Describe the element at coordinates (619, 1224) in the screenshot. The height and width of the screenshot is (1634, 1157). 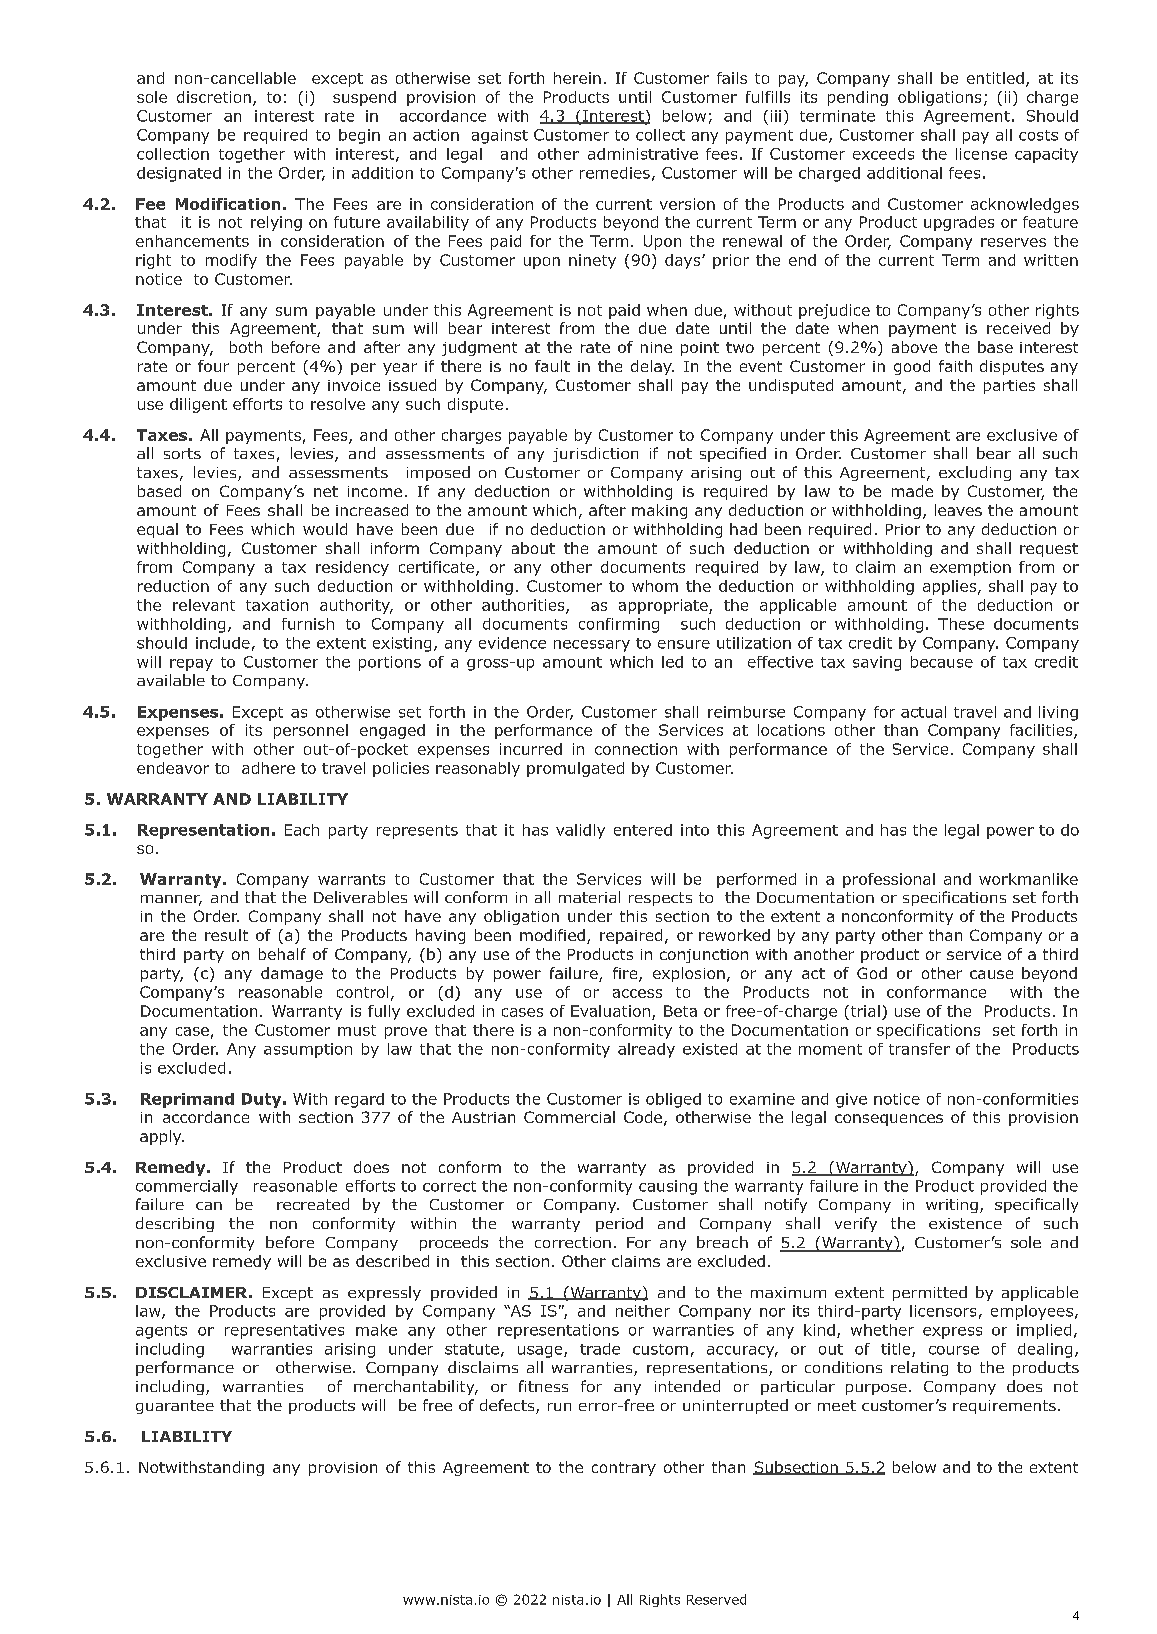
I see `period` at that location.
